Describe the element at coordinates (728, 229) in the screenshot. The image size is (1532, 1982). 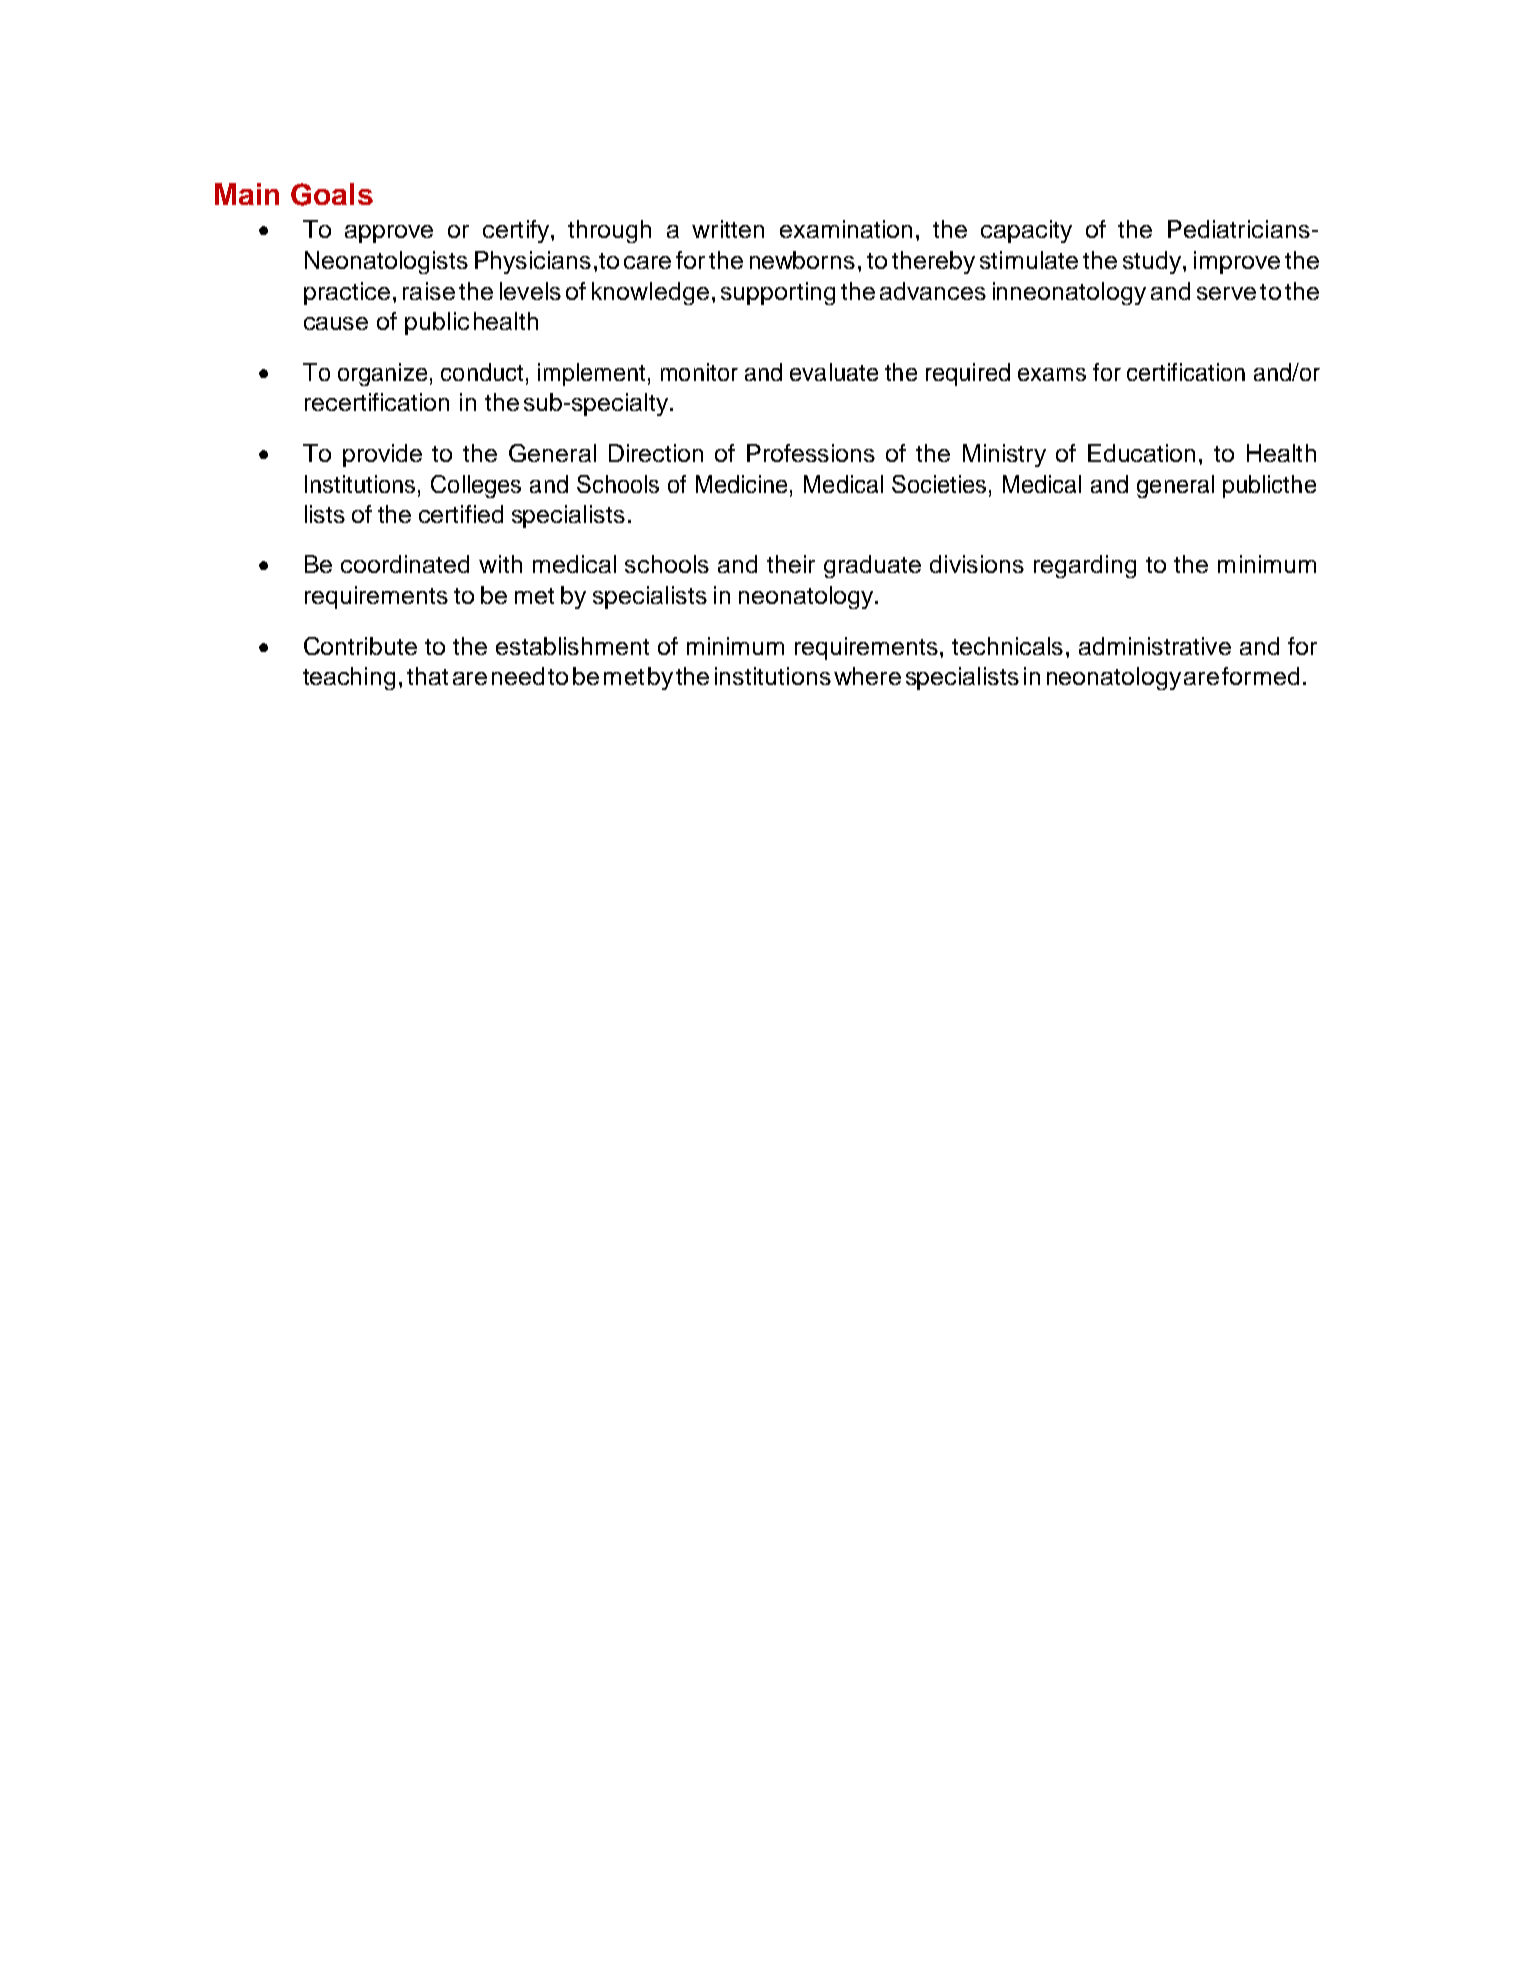
I see `written` at that location.
